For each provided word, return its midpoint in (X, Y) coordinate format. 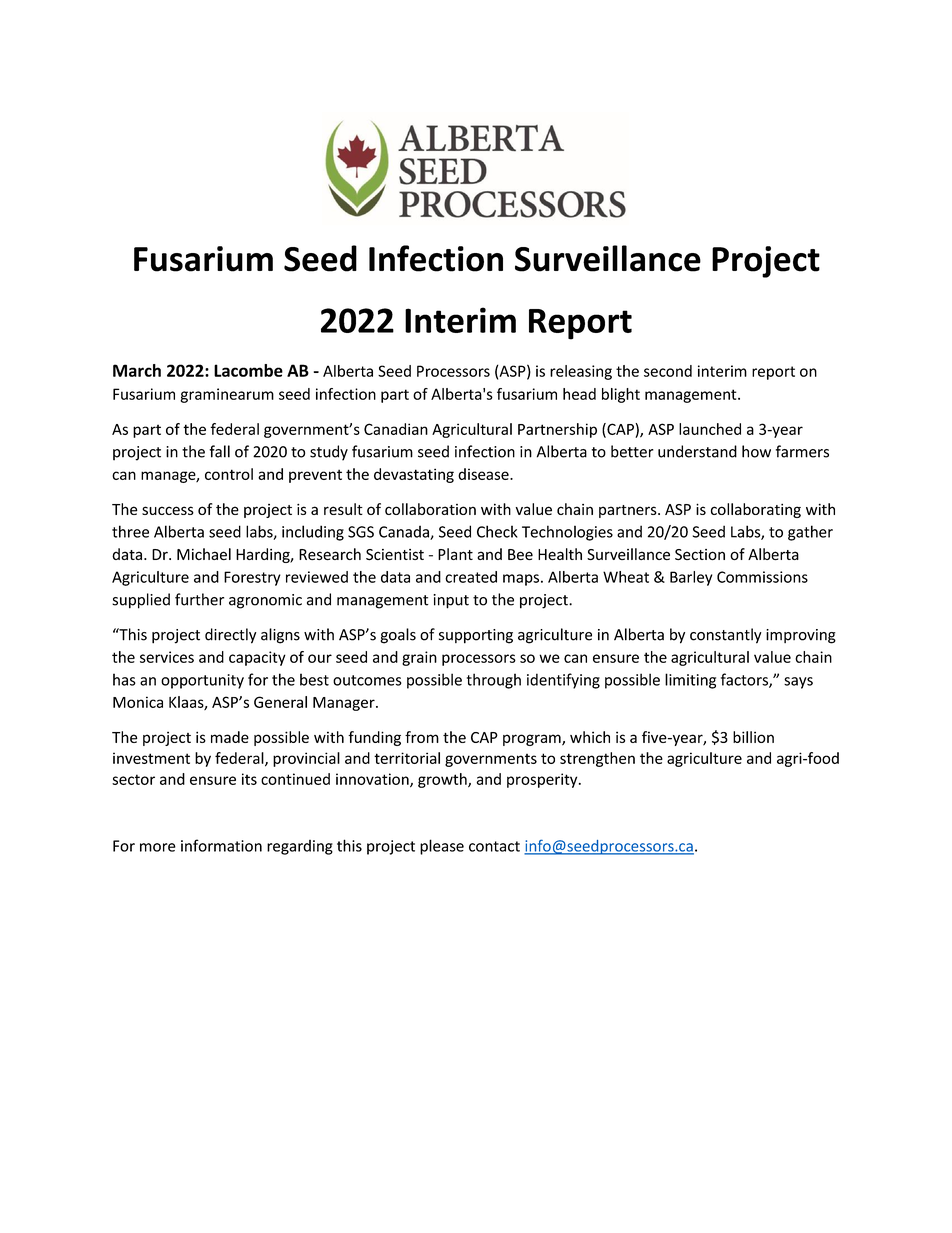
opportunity (202, 681)
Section (700, 554)
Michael (204, 554)
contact (494, 846)
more (158, 847)
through (494, 681)
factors (745, 680)
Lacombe (248, 370)
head (579, 394)
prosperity (543, 780)
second (668, 371)
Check (497, 531)
